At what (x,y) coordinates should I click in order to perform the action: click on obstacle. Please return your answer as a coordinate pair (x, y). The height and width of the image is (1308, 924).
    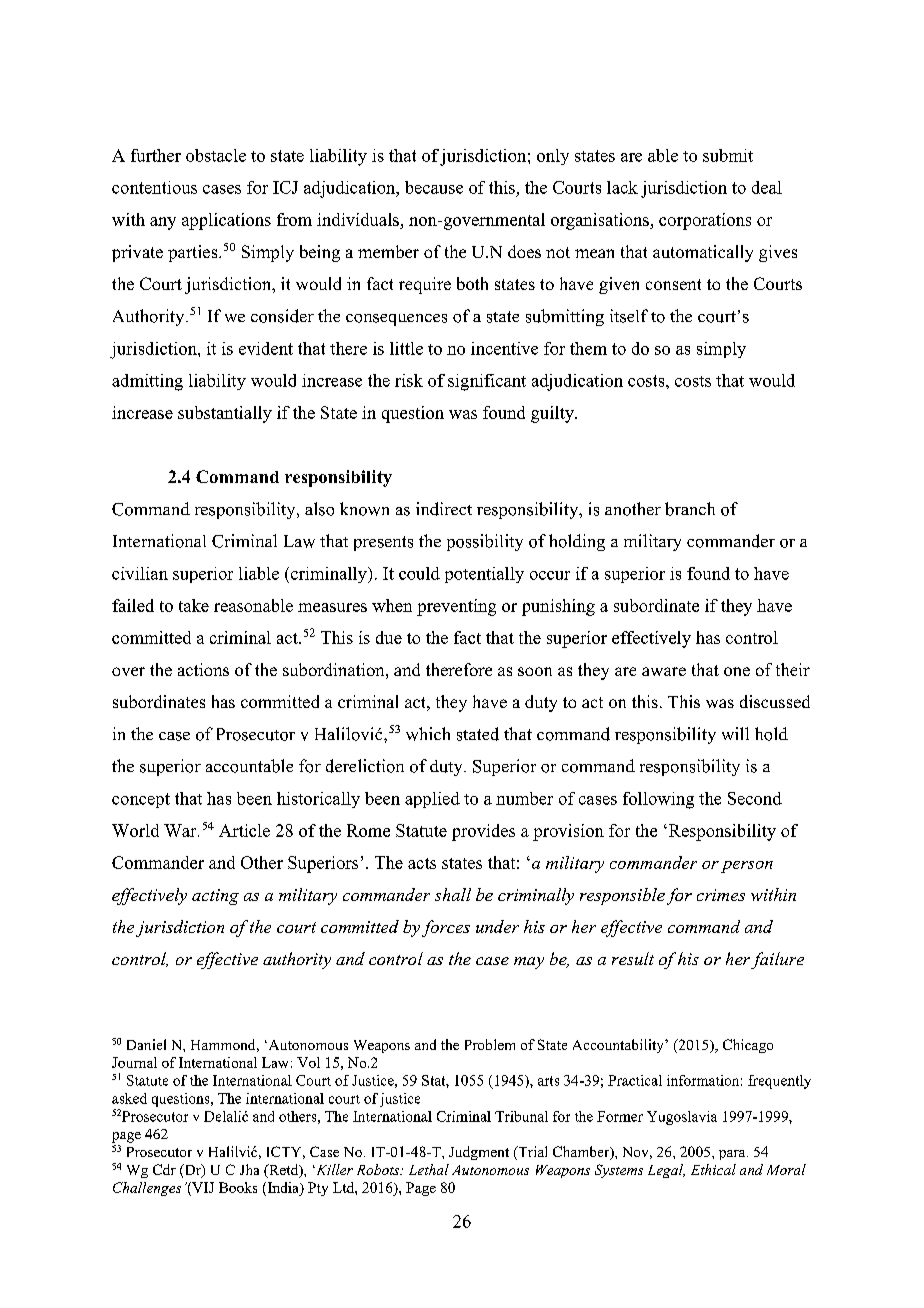
    Looking at the image, I should click on (216, 155).
